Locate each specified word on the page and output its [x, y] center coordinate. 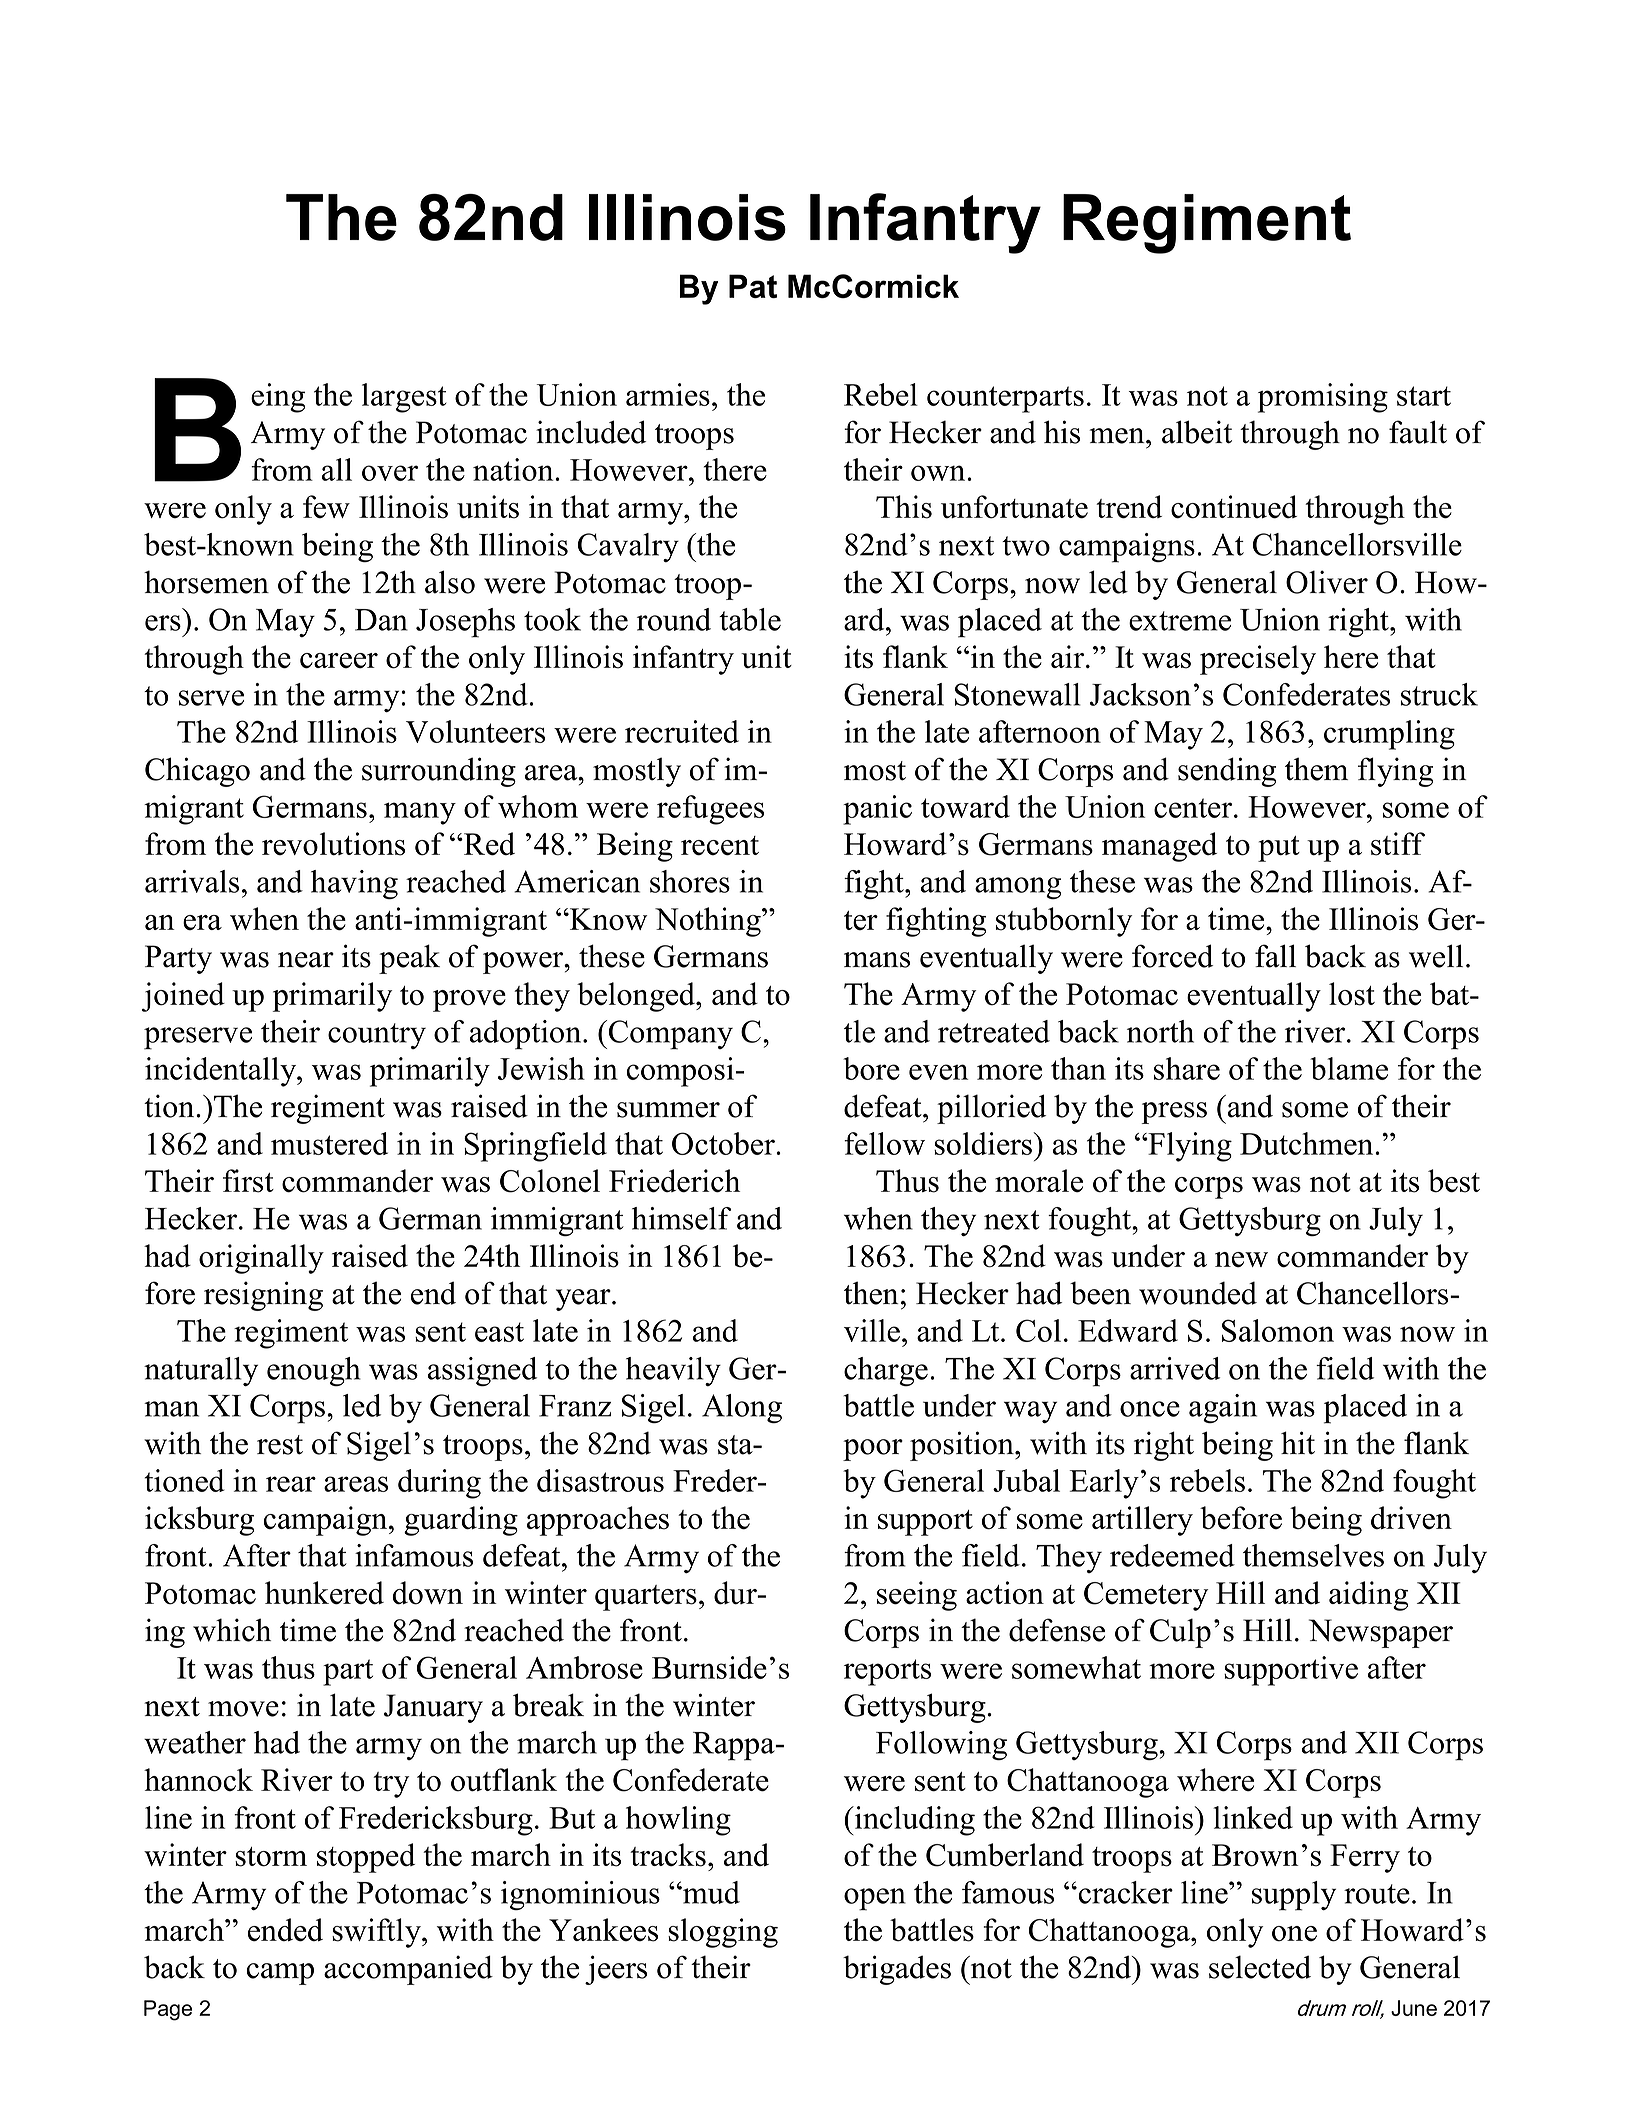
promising [1323, 398]
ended [285, 1930]
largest [404, 398]
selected [1260, 1967]
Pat [753, 286]
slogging [723, 1933]
